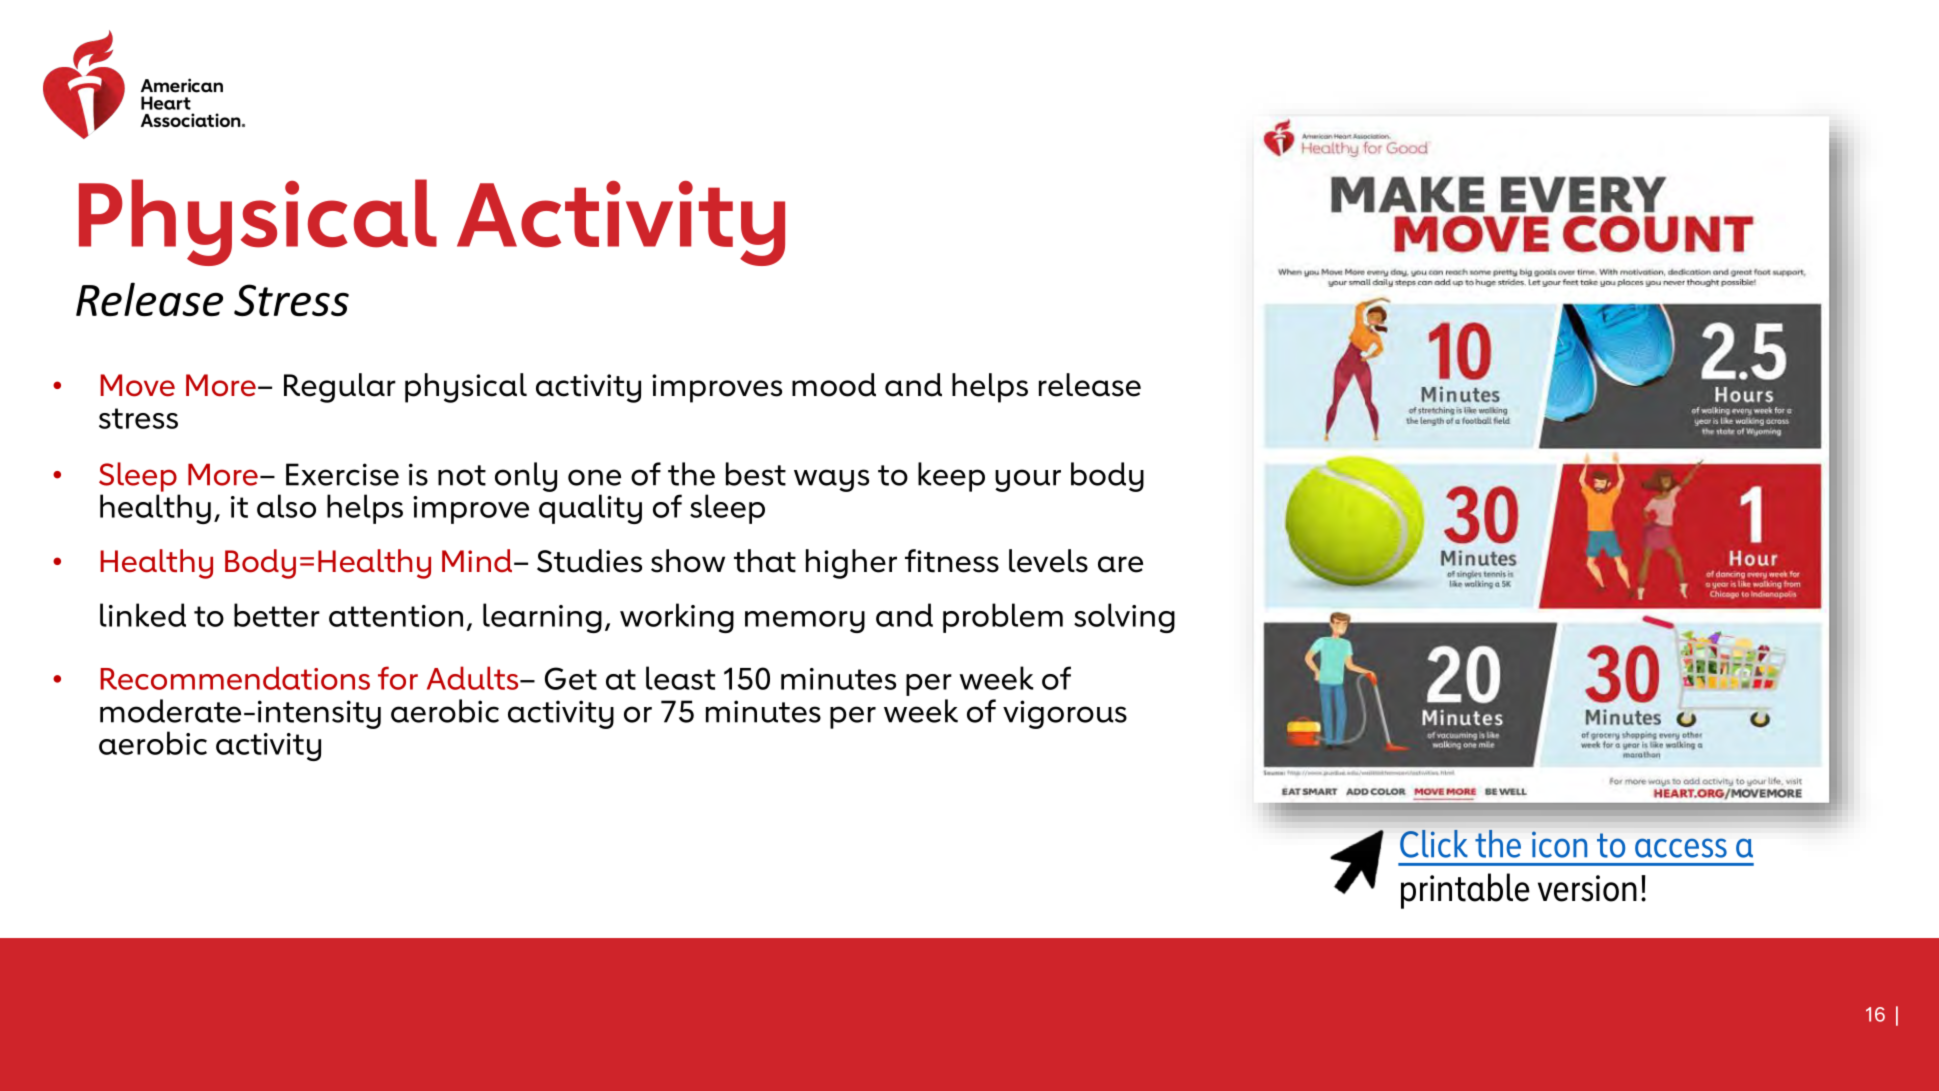 This page has width=1939, height=1091. I want to click on memory, so click(805, 622).
